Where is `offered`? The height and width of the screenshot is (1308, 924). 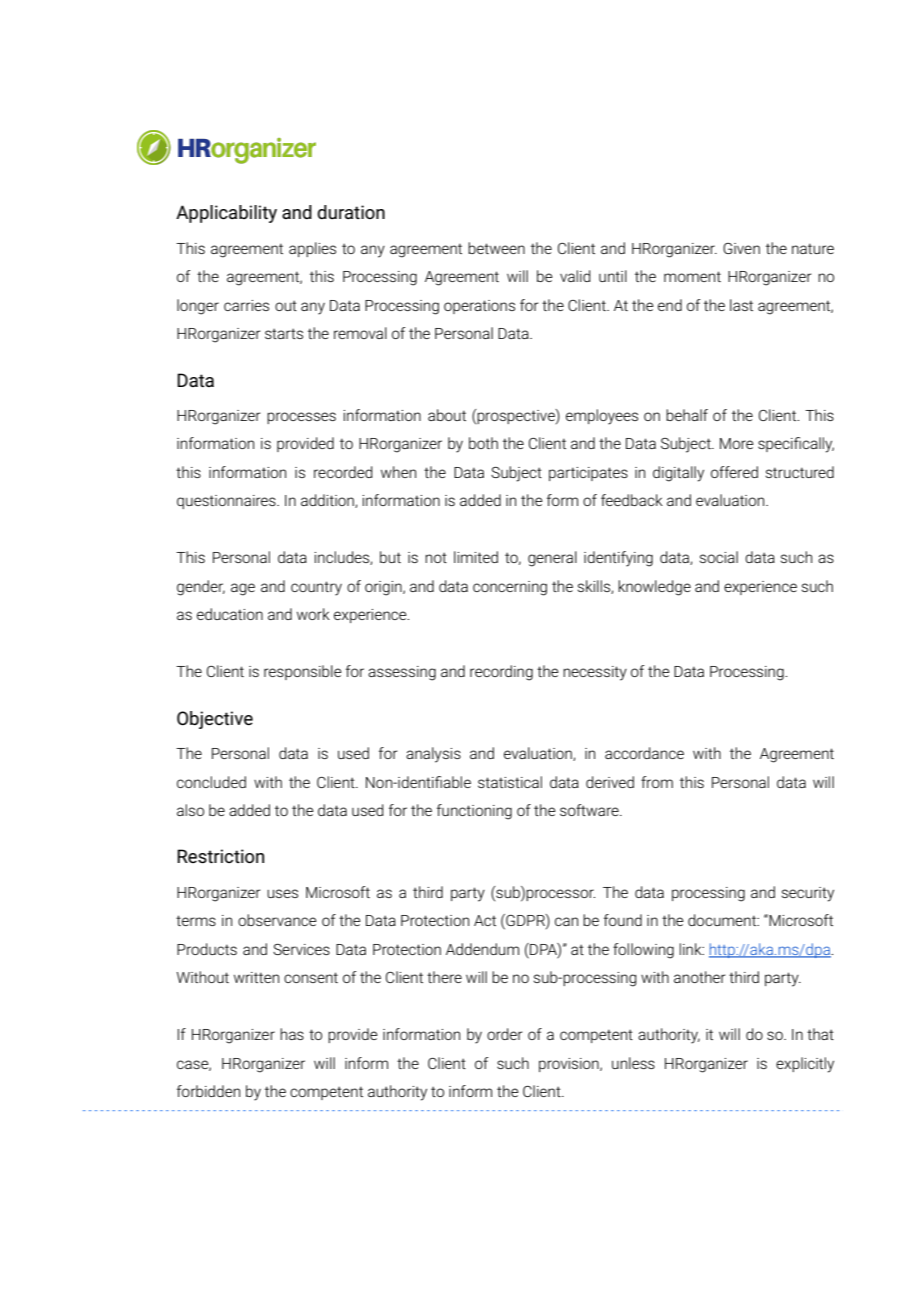
offered is located at coordinates (734, 472).
